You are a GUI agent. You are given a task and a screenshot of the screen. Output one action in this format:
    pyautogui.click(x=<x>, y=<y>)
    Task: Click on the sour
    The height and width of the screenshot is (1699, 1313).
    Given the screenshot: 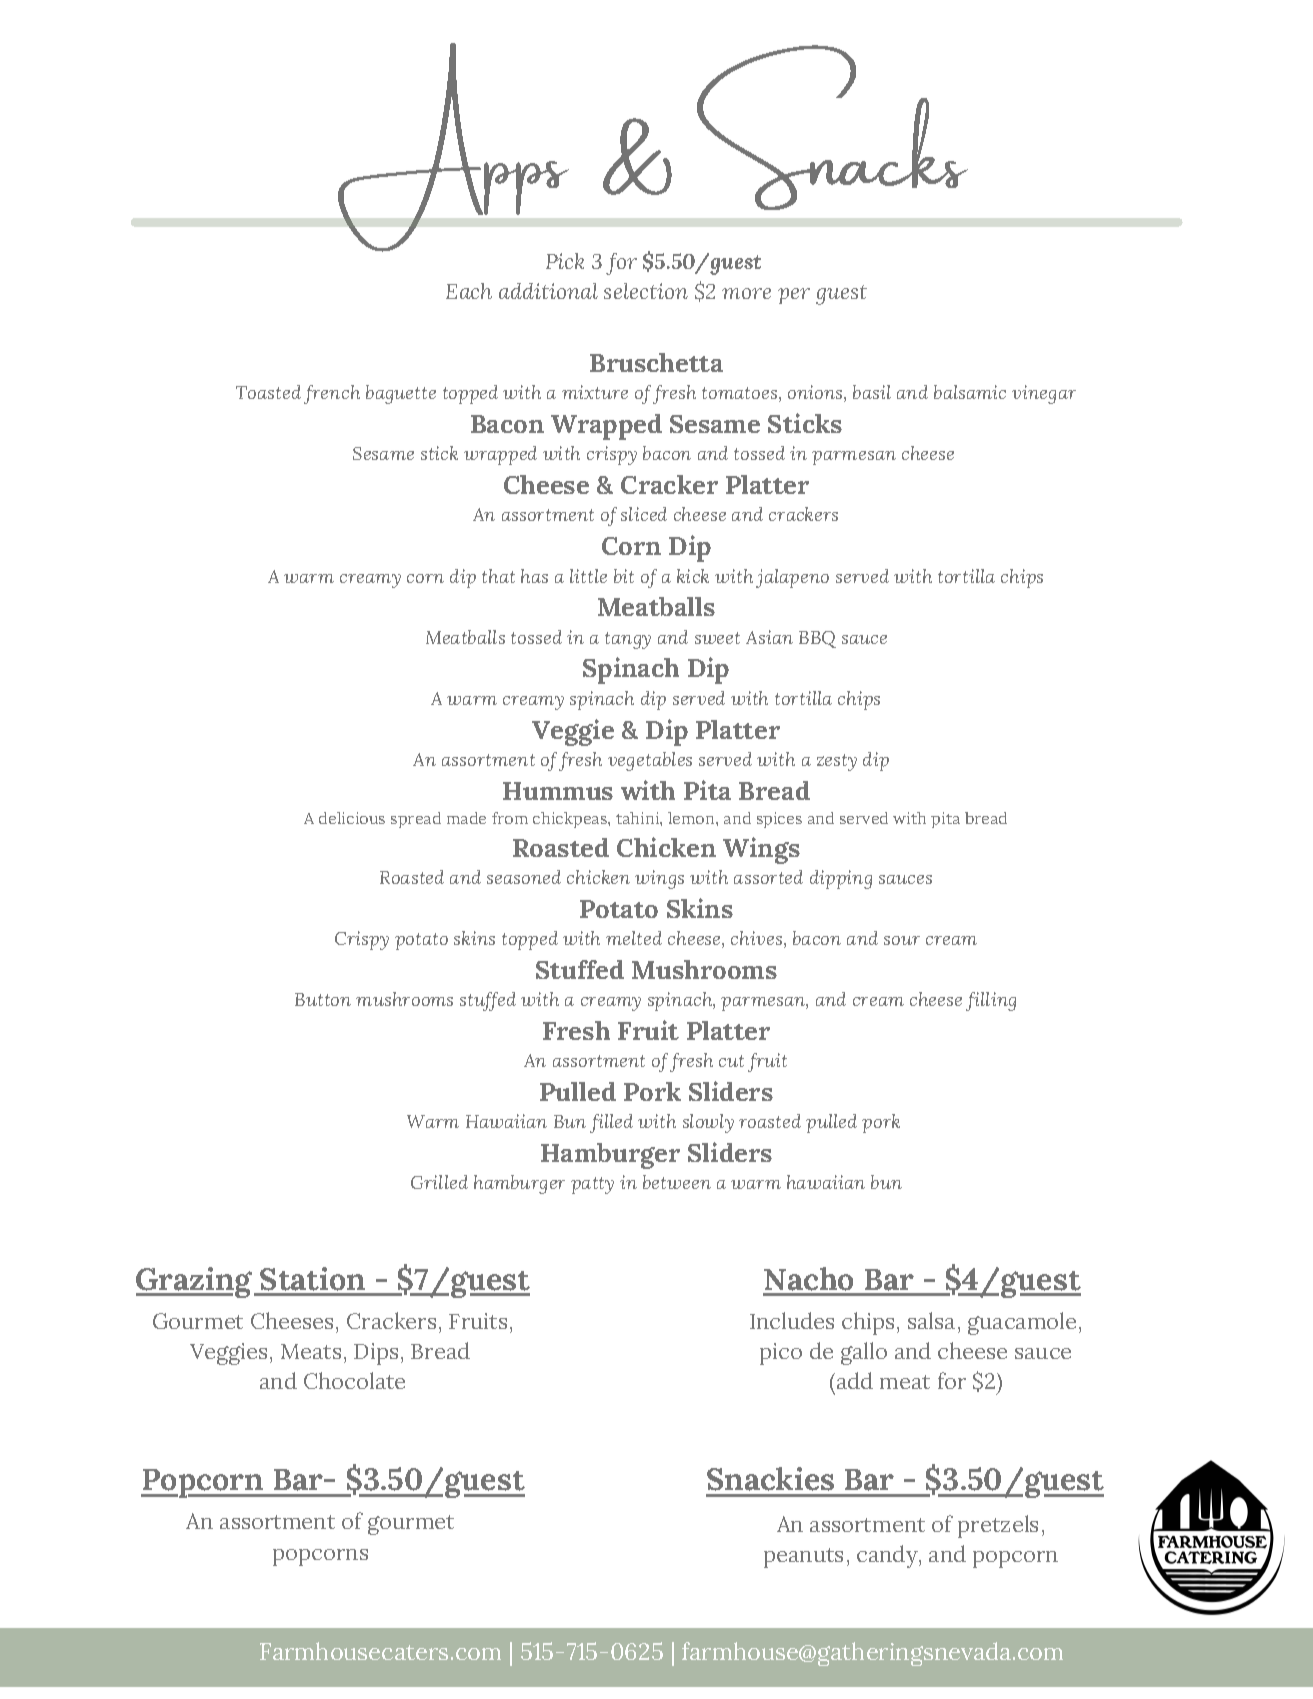 What is the action you would take?
    pyautogui.click(x=902, y=940)
